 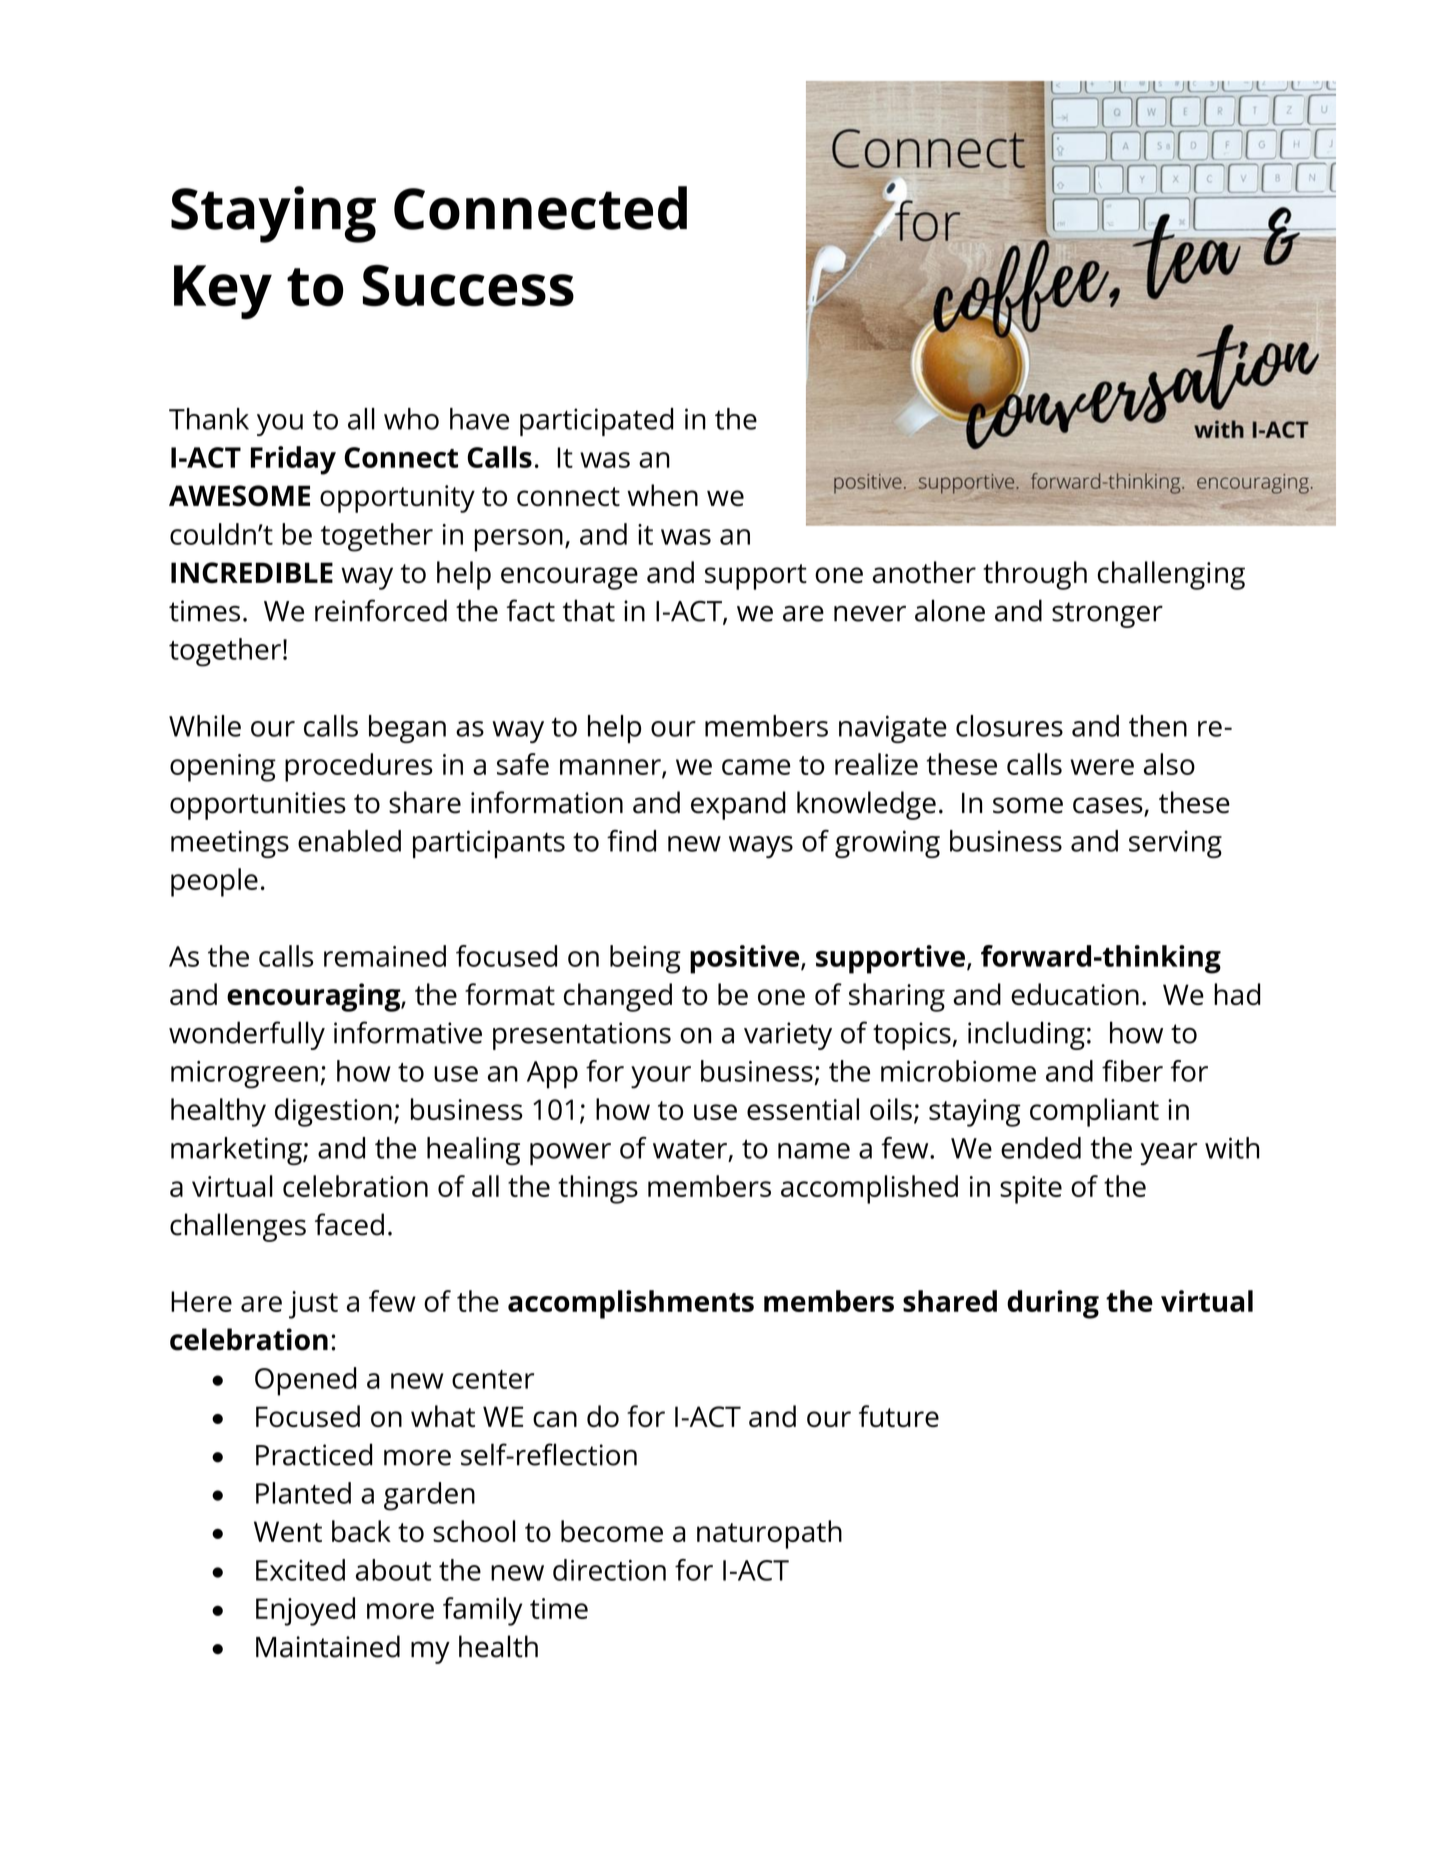 I want to click on future, so click(x=899, y=1416).
